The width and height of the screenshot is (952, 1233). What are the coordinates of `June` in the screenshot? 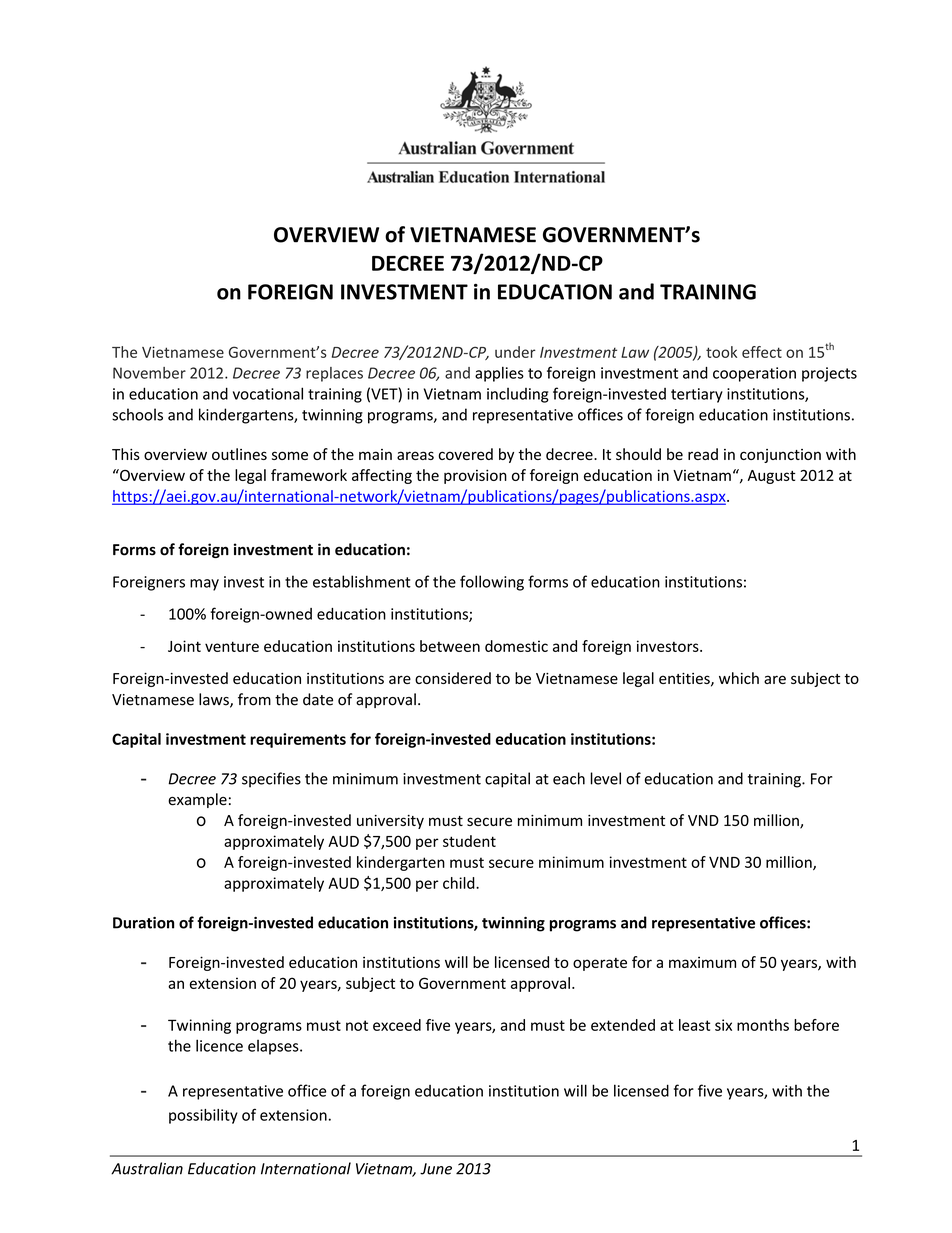 It's located at (436, 1169).
